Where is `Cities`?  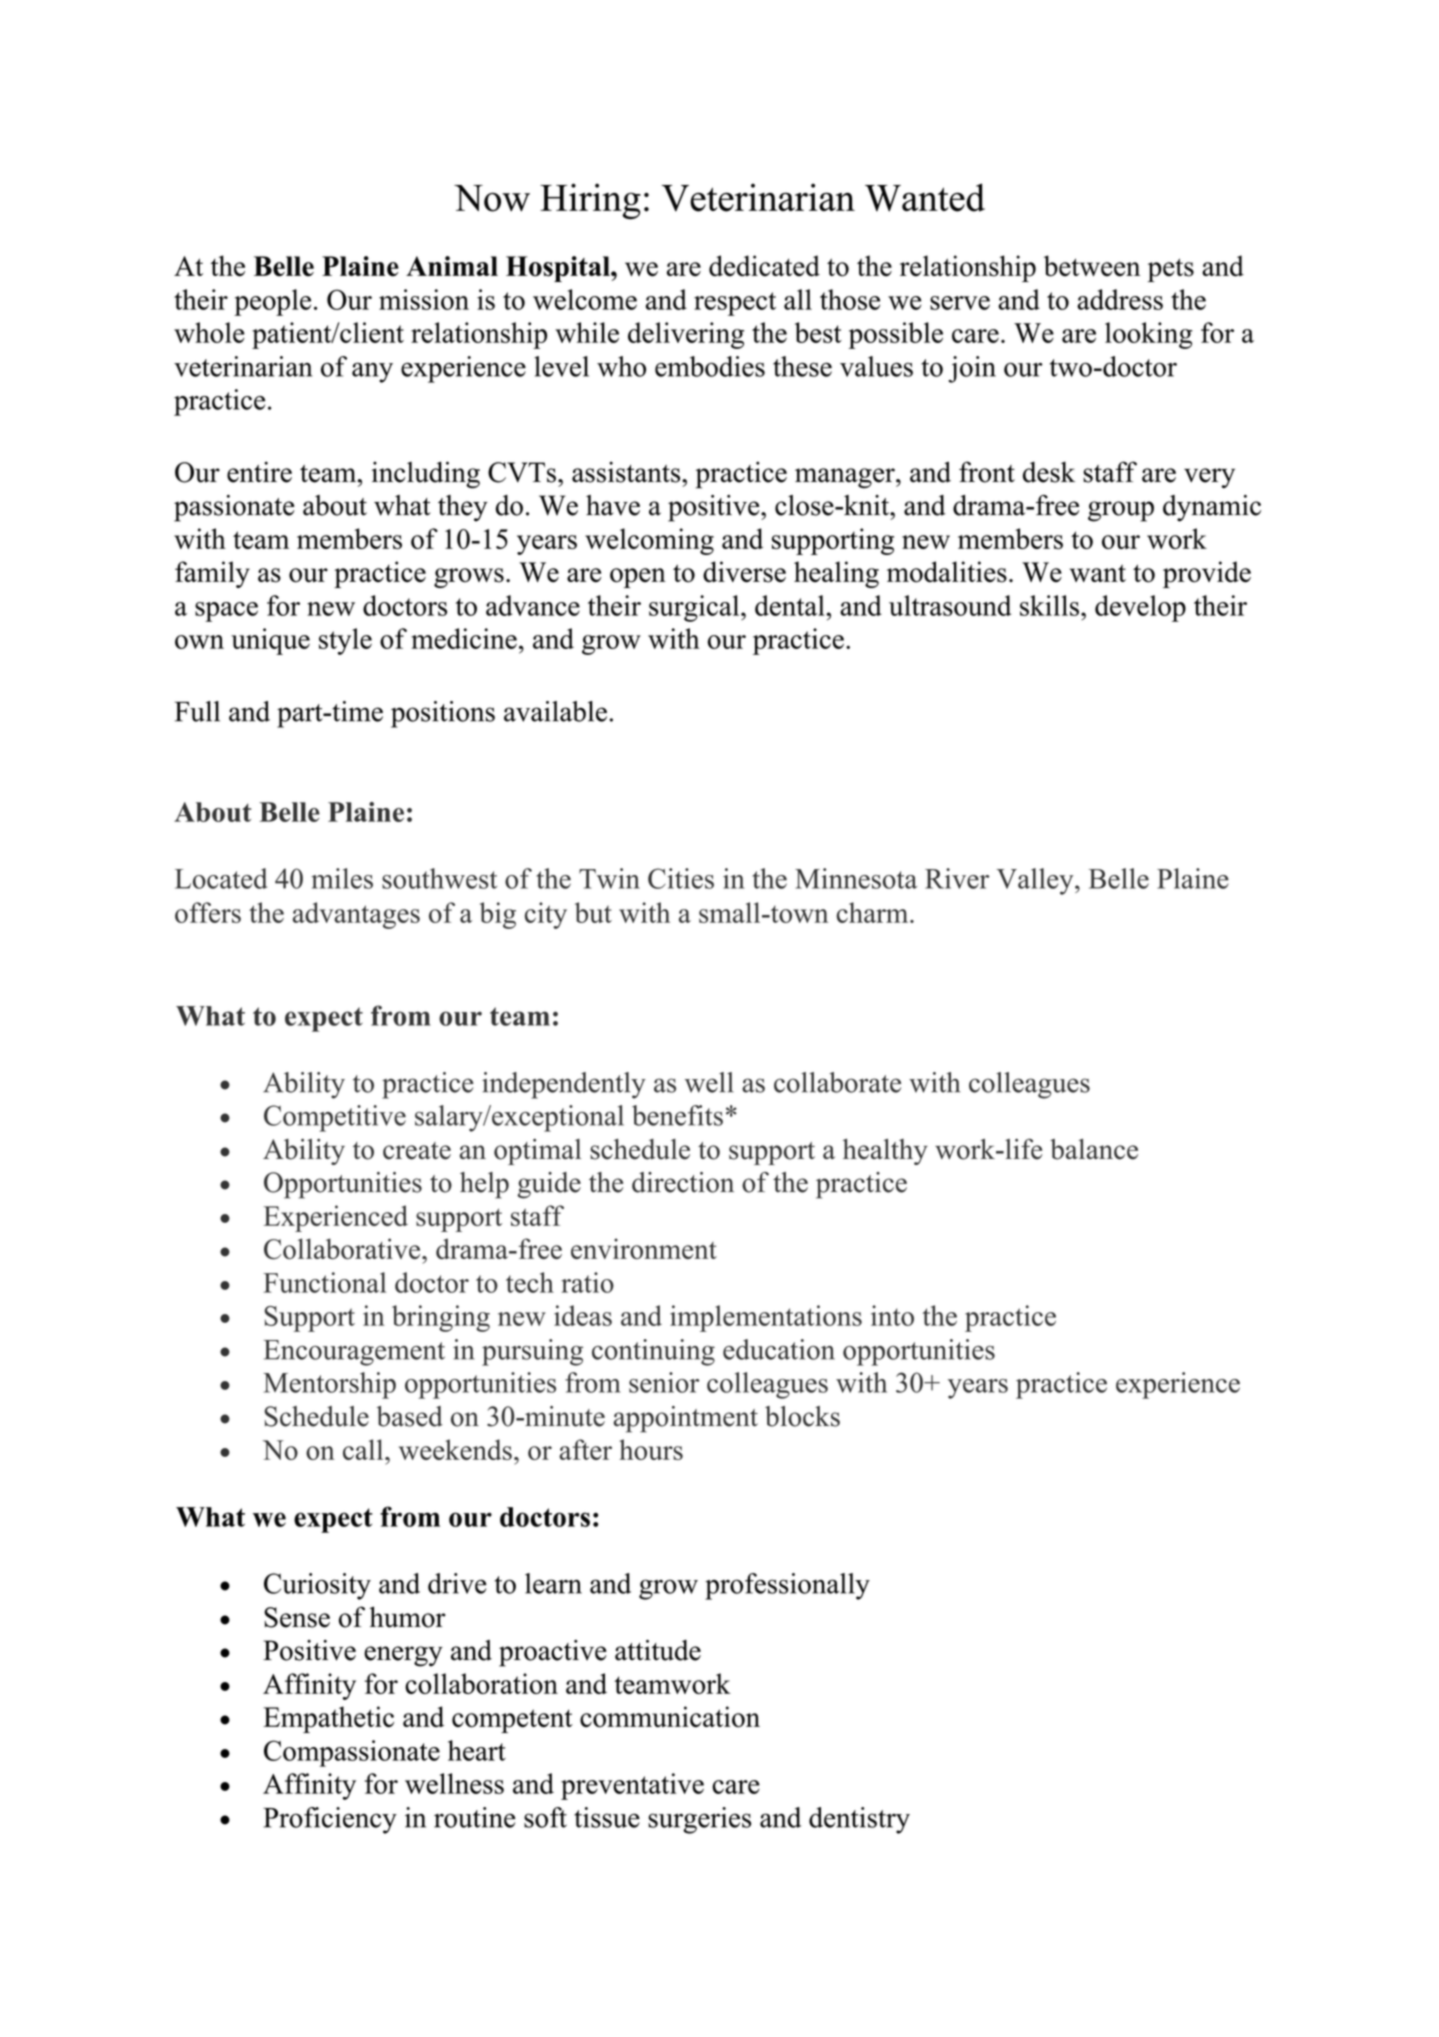
Cities is located at coordinates (681, 878).
